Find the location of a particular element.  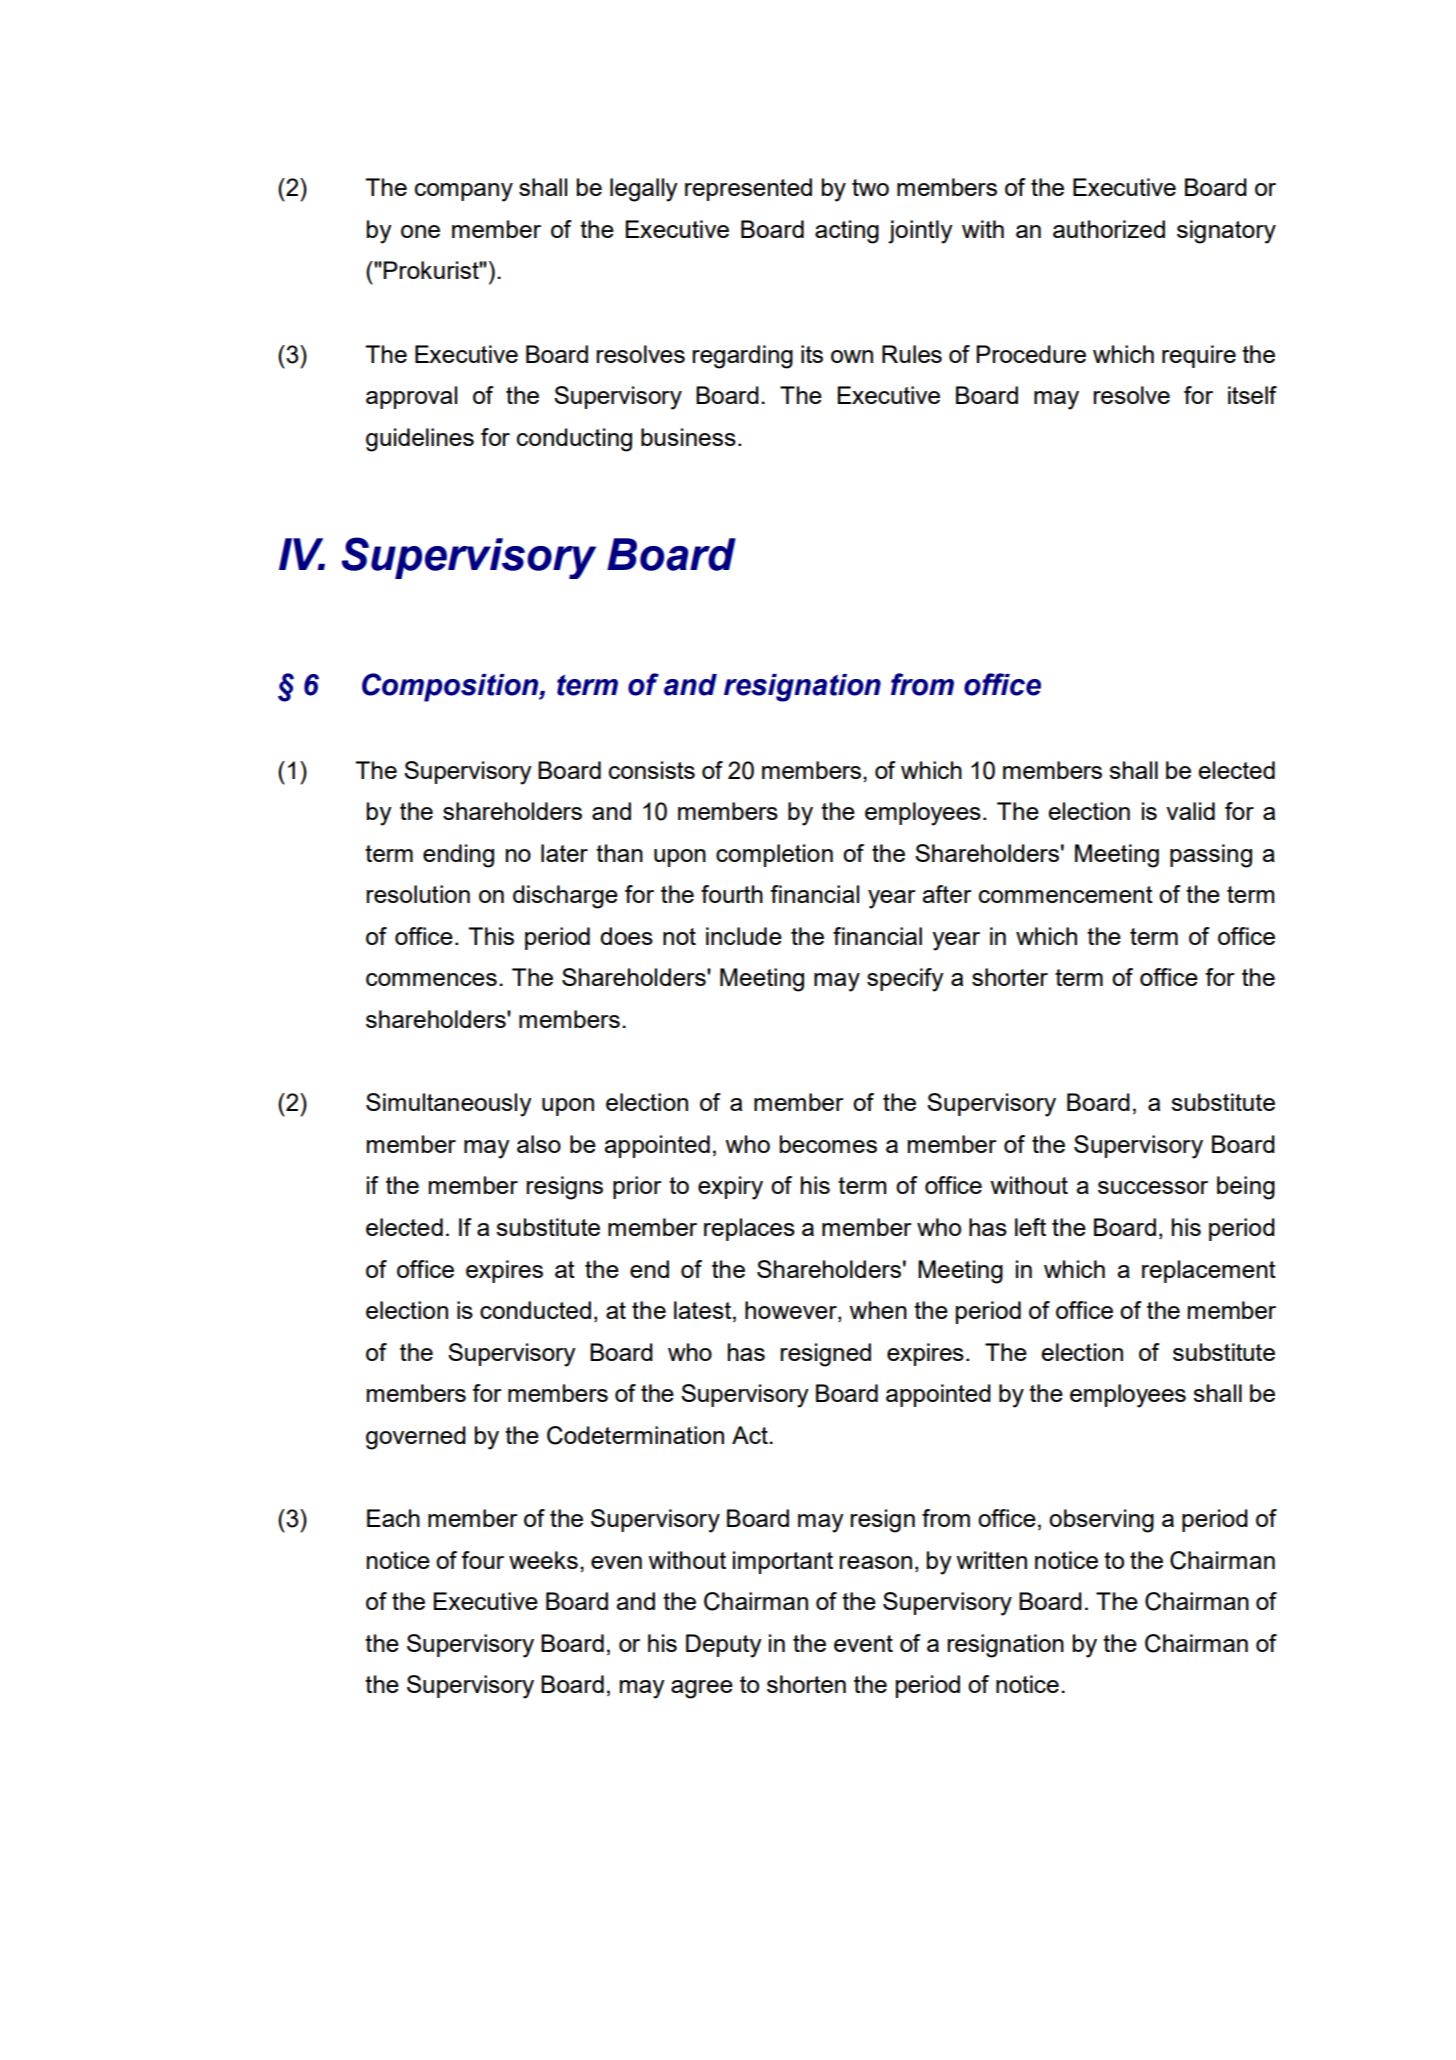

company is located at coordinates (464, 192).
